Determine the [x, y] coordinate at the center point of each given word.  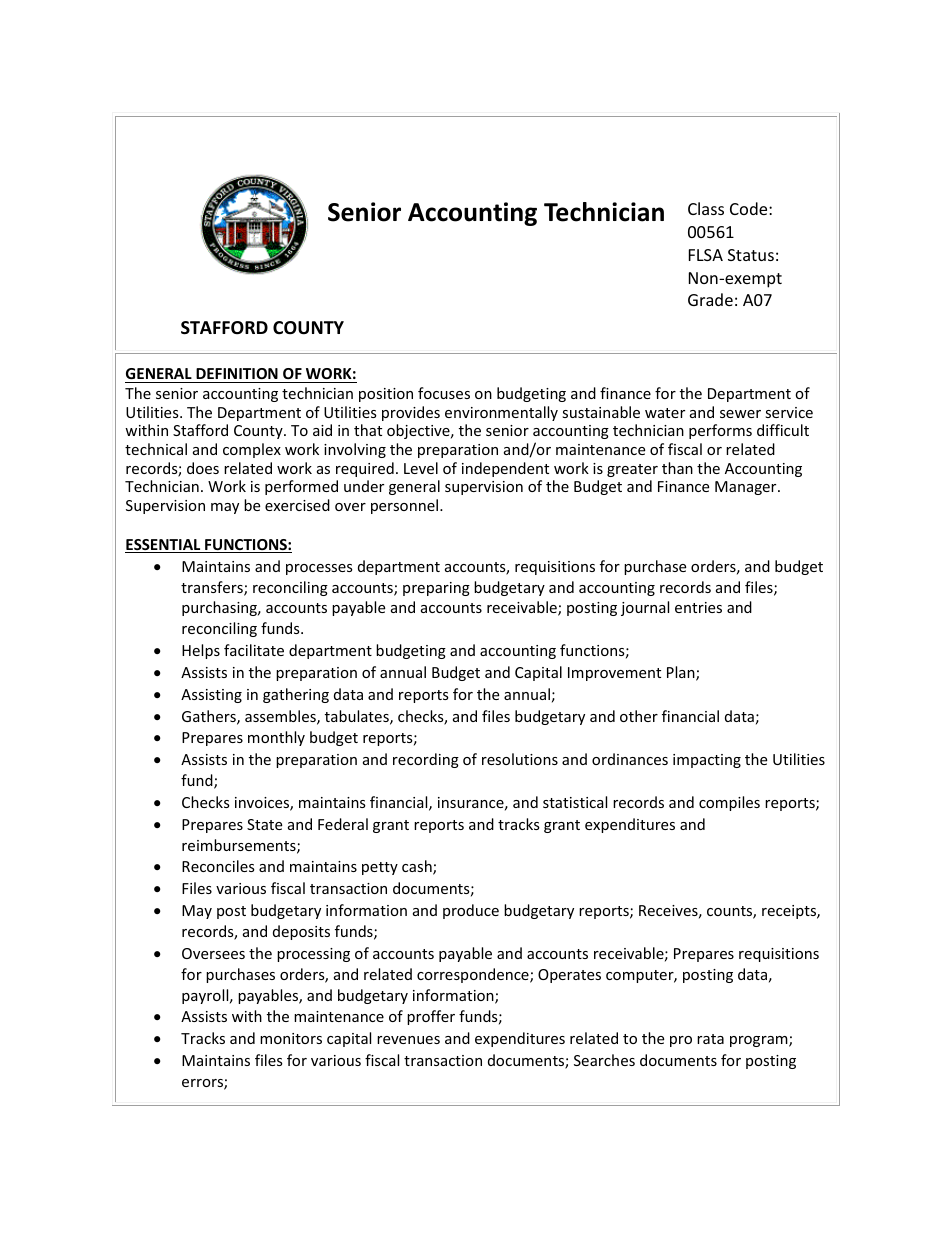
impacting [707, 761]
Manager [747, 488]
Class [706, 208]
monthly [276, 738]
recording [426, 760]
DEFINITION [237, 373]
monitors [291, 1038]
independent [505, 469]
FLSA [706, 255]
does [203, 468]
